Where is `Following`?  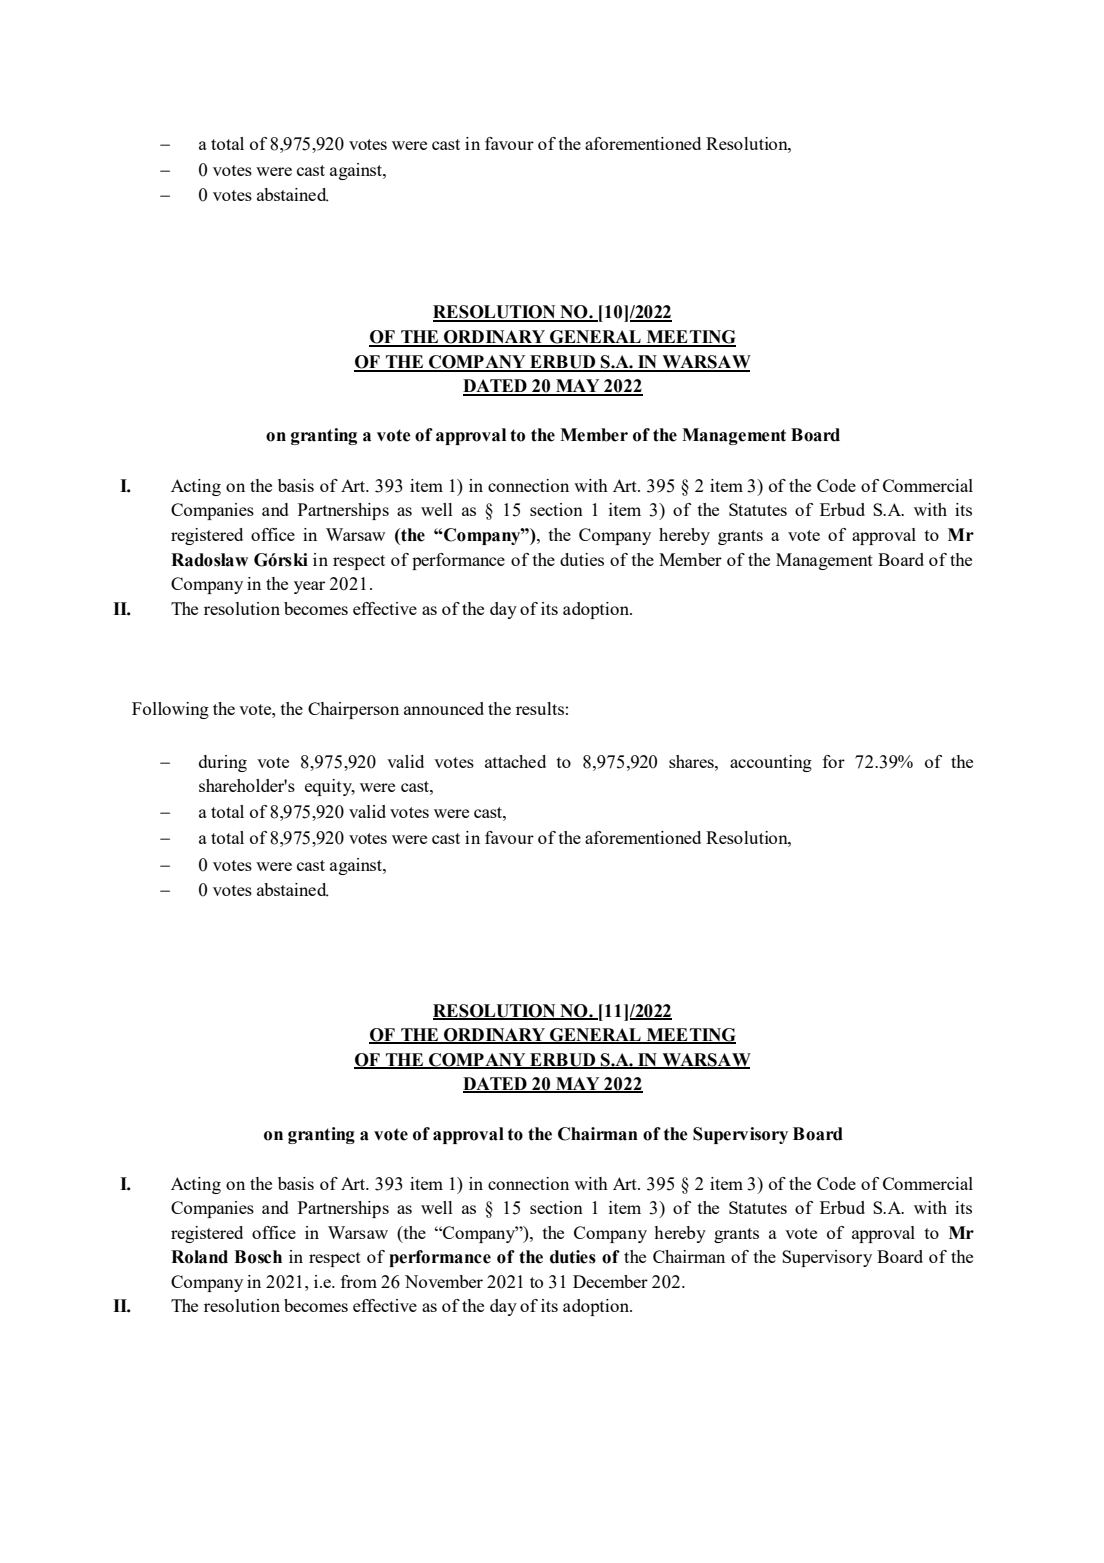 Following is located at coordinates (170, 710).
